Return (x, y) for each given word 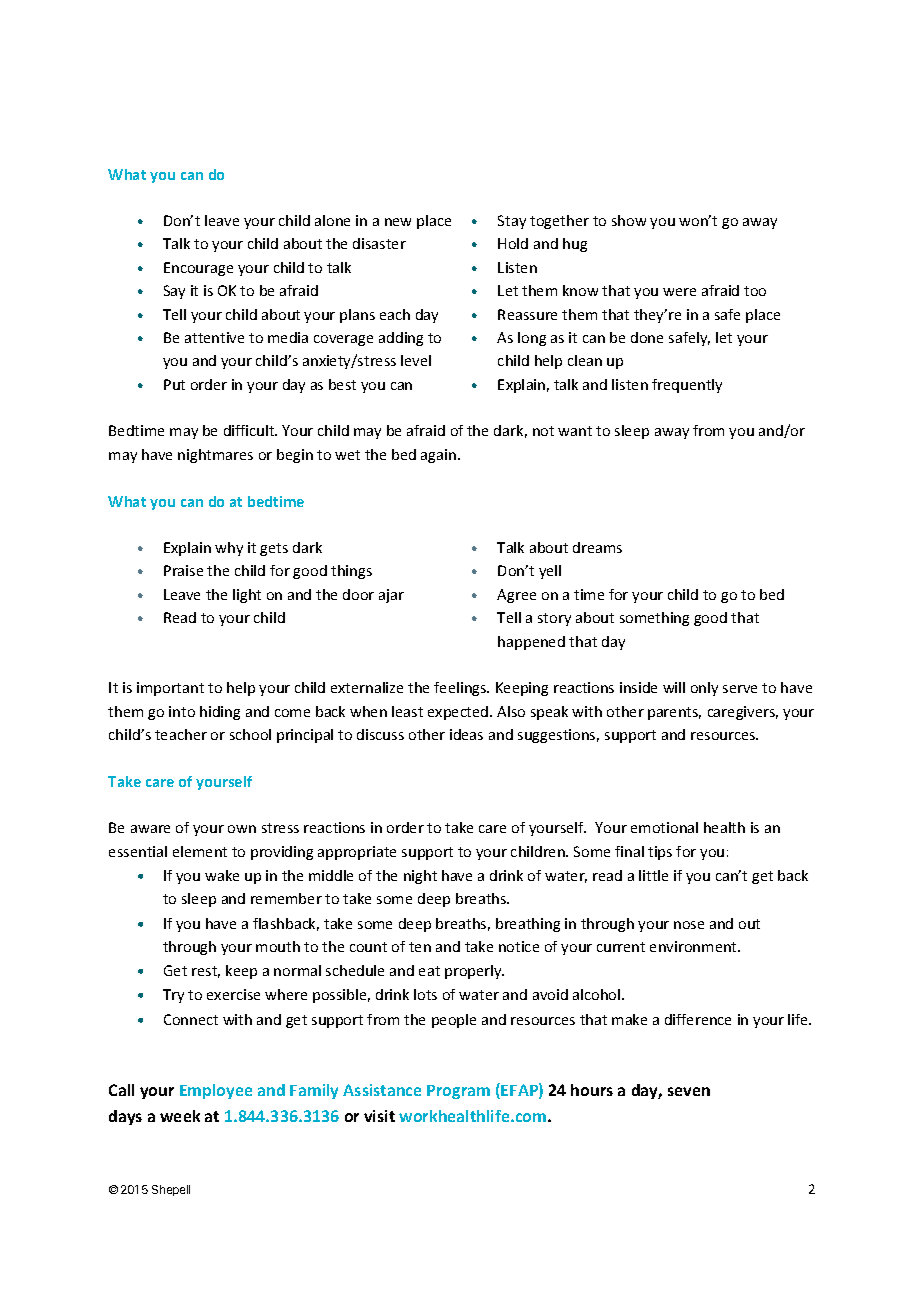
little (653, 875)
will (674, 687)
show (629, 220)
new (398, 222)
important (170, 689)
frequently (687, 386)
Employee (216, 1091)
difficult (250, 430)
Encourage (198, 269)
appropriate (357, 853)
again (440, 456)
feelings (461, 689)
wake (222, 875)
